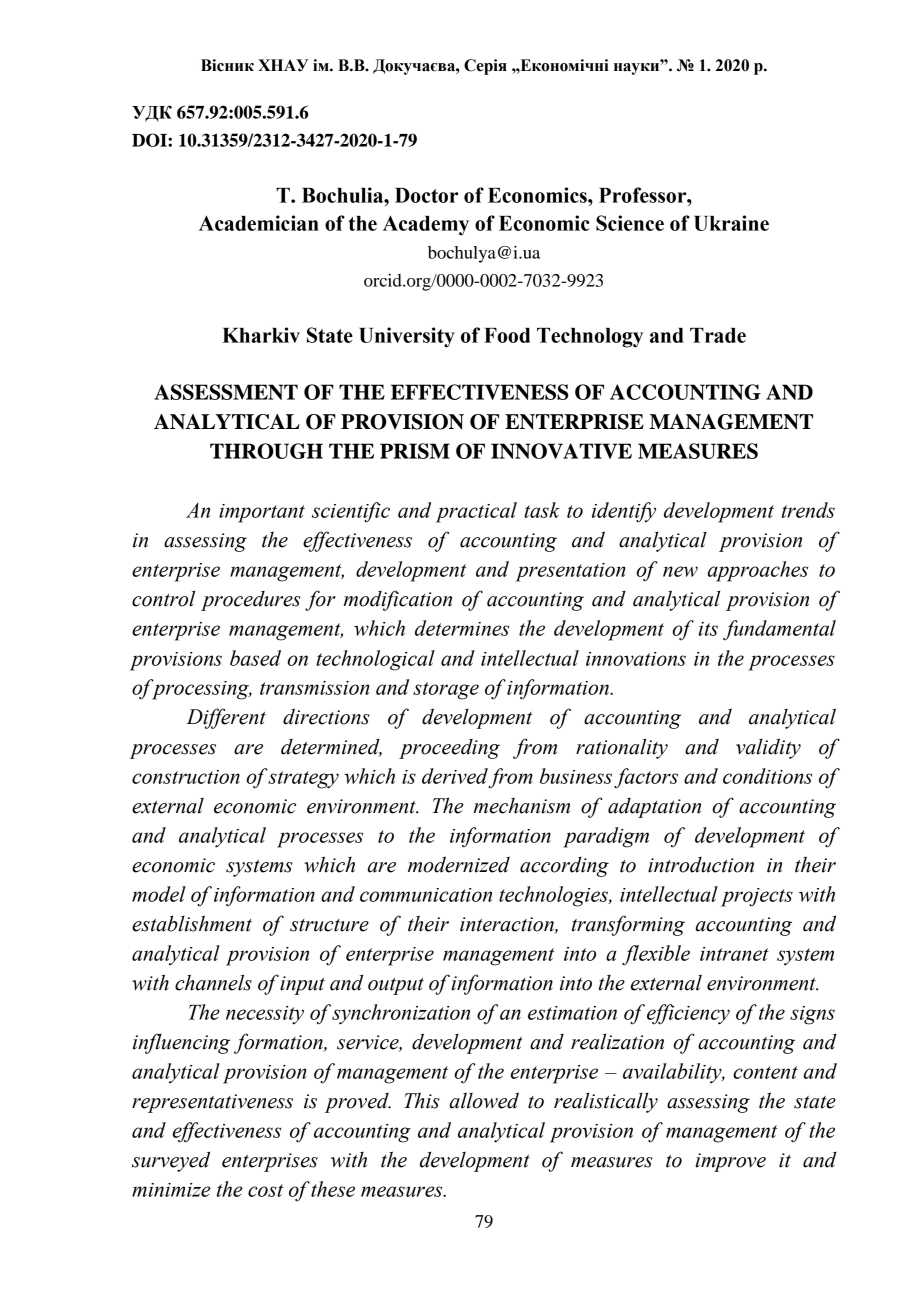 This document has height=1308, width=924. What do you see at coordinates (226, 392) in the document?
I see `ASSESSMENT` at bounding box center [226, 392].
